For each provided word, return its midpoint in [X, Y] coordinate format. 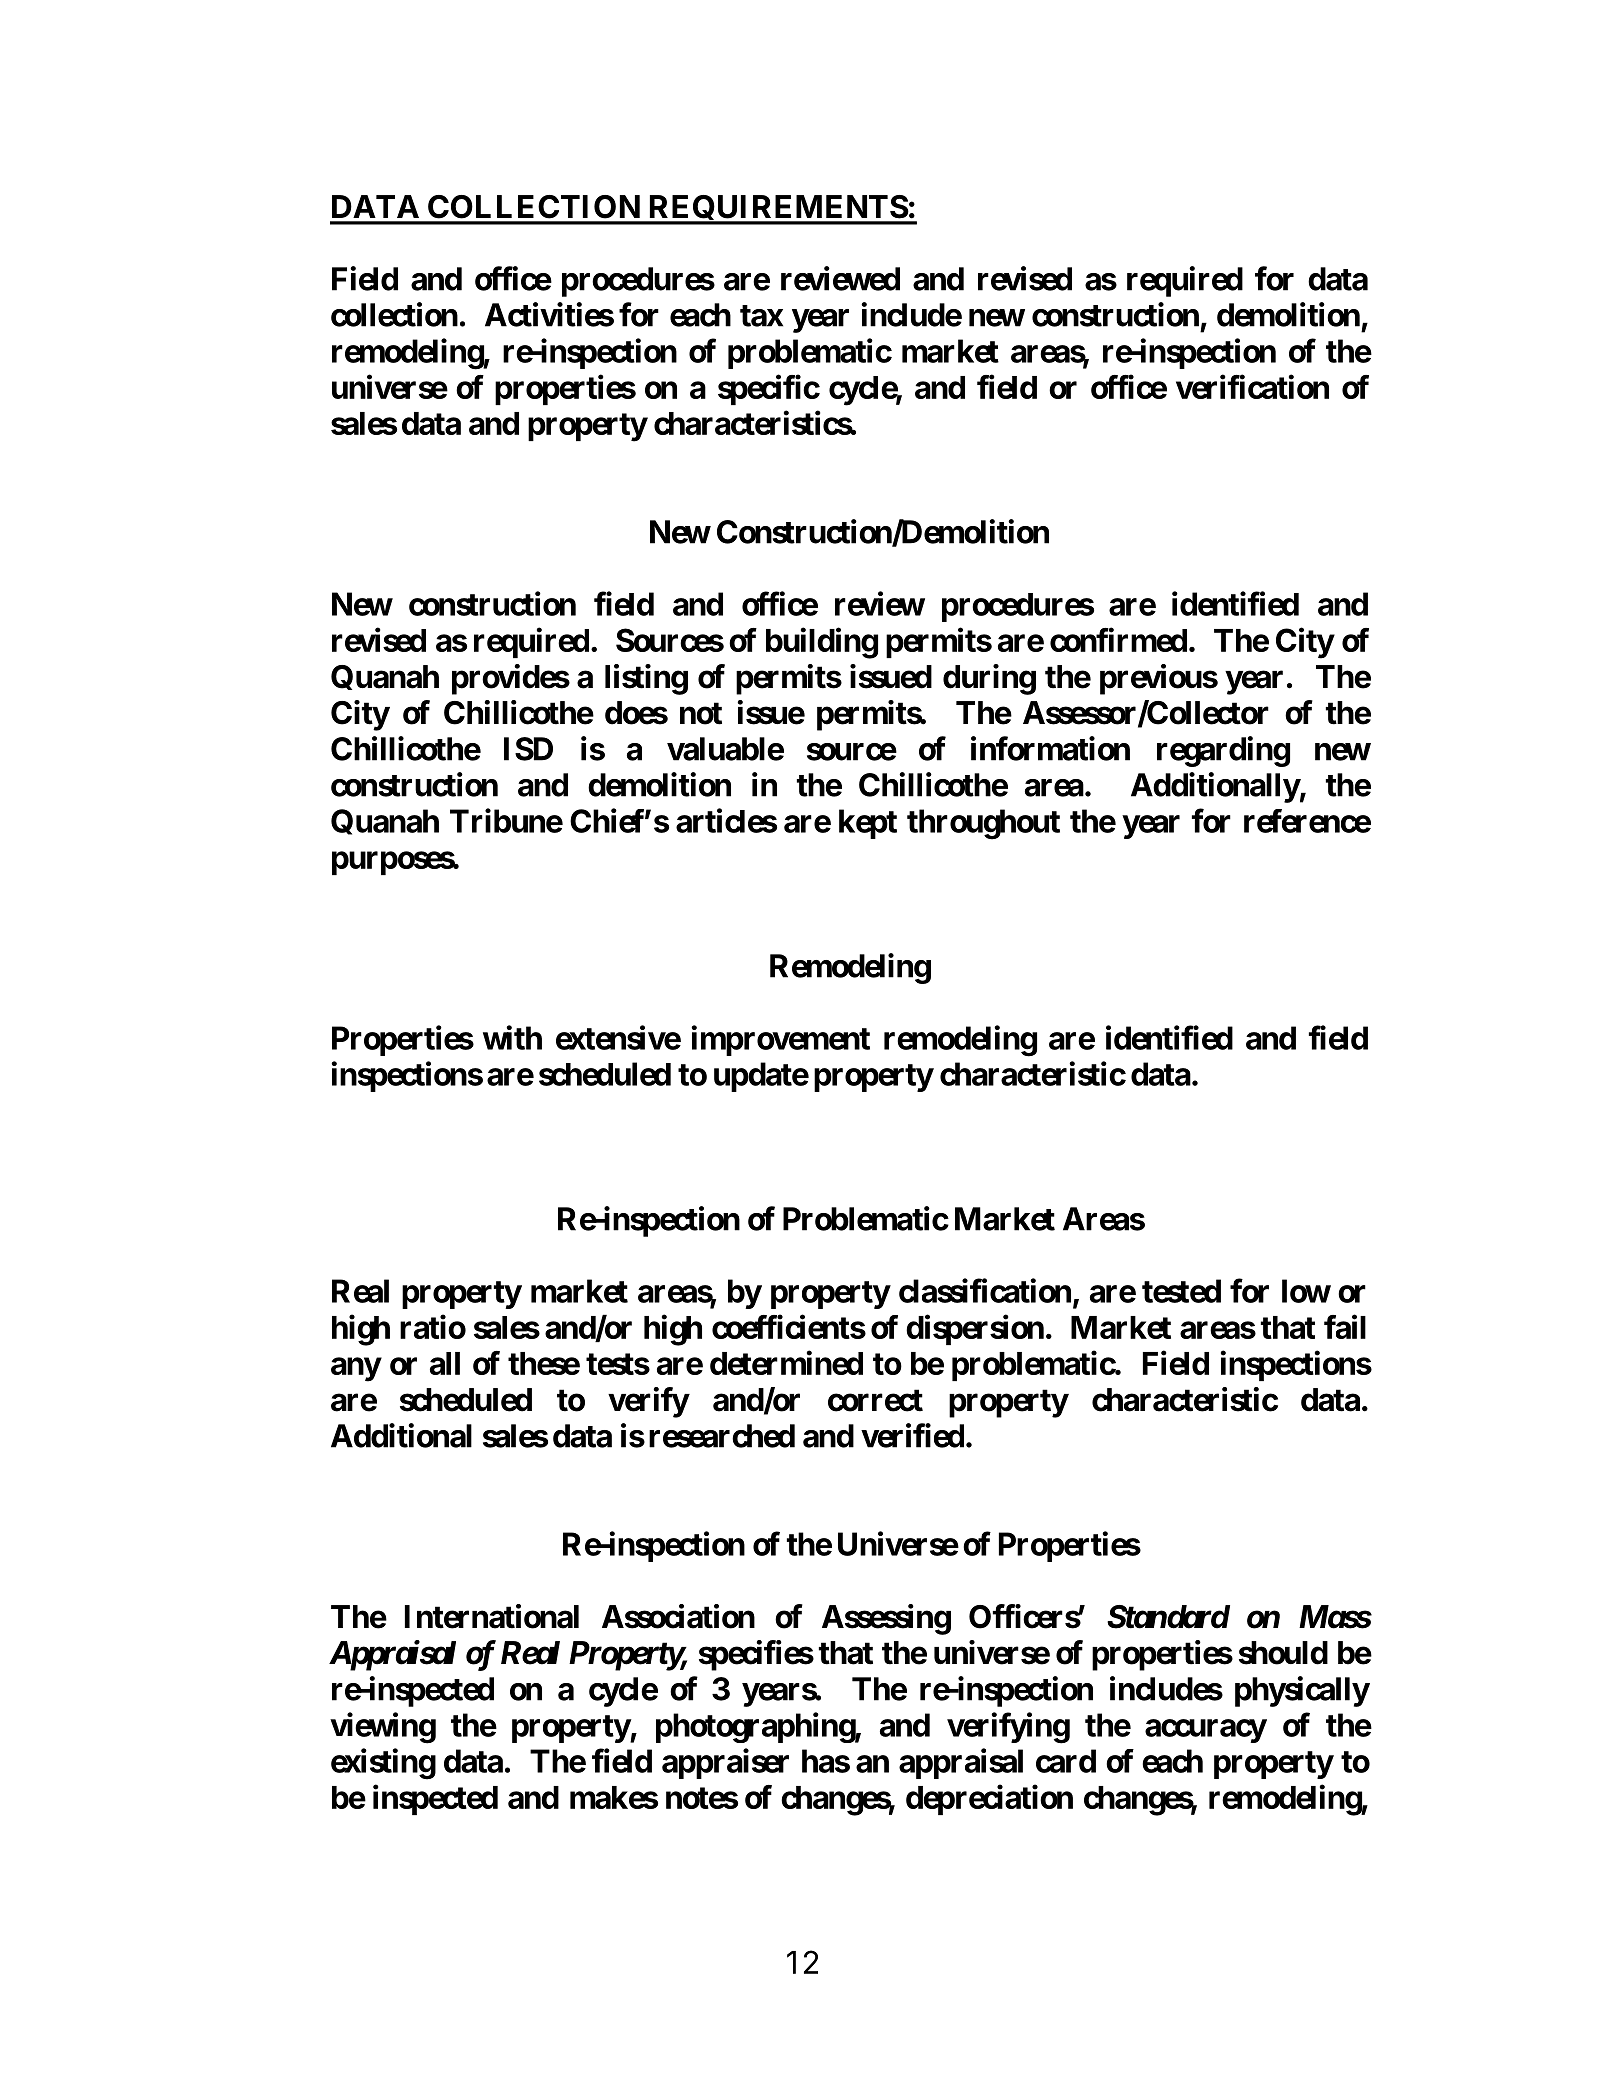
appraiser [725, 1763]
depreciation [989, 1800]
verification [1252, 386]
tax [761, 316]
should [1283, 1653]
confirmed [1118, 640]
